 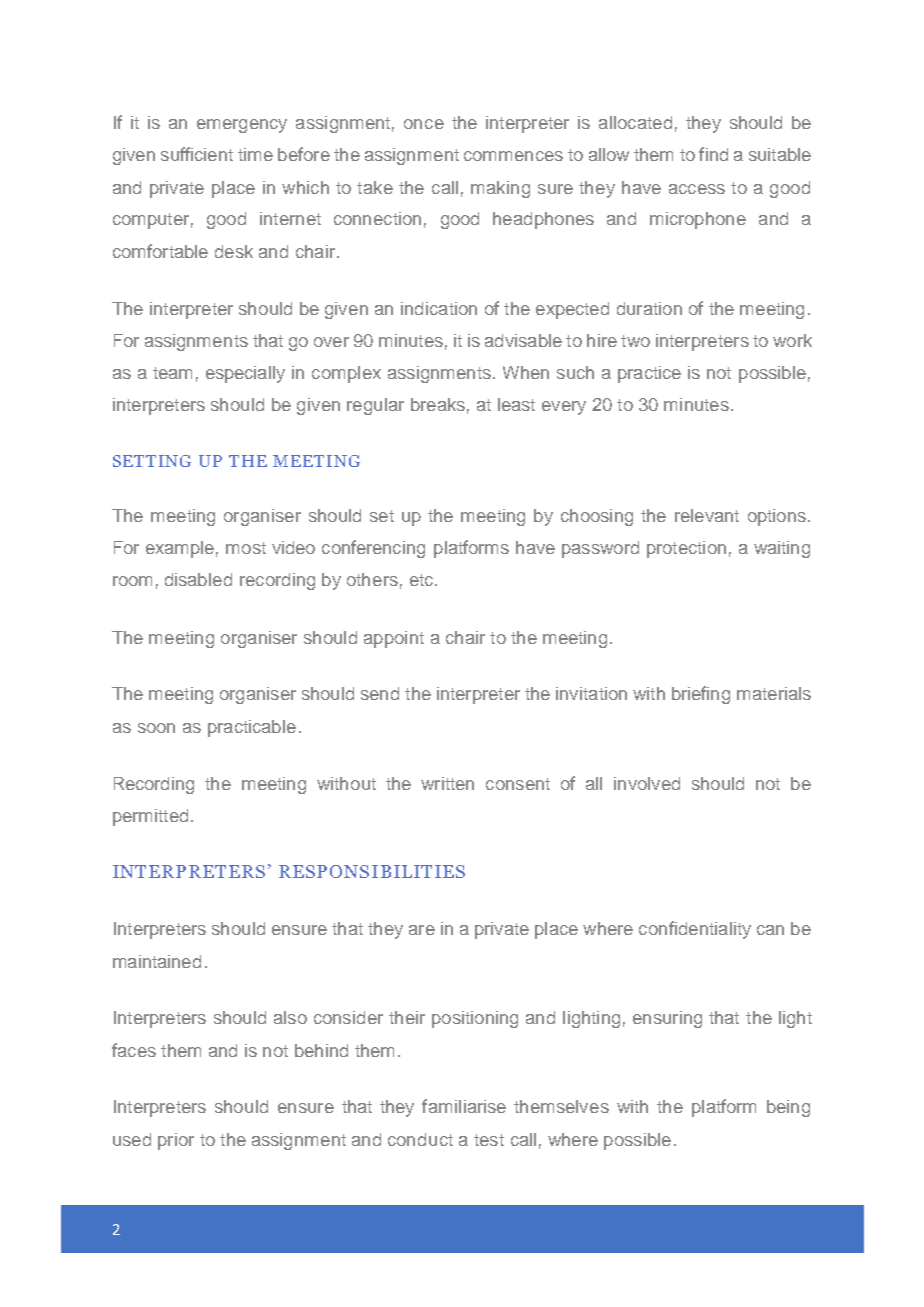 I want to click on sufficient, so click(x=197, y=154).
